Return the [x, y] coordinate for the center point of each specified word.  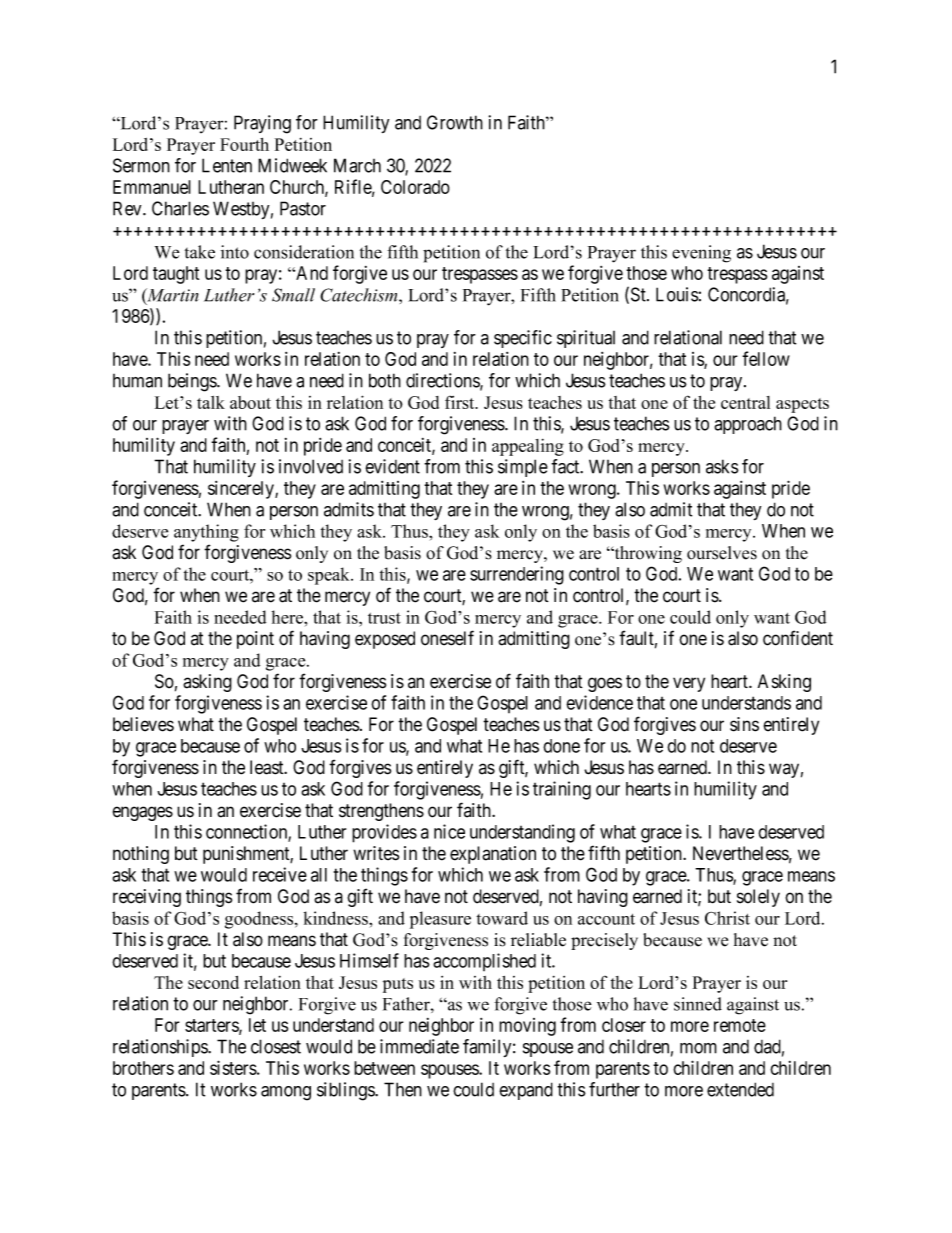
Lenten [227, 165]
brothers [143, 1068]
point [255, 640]
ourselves [722, 553]
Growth [455, 122]
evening [701, 254]
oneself [447, 638]
